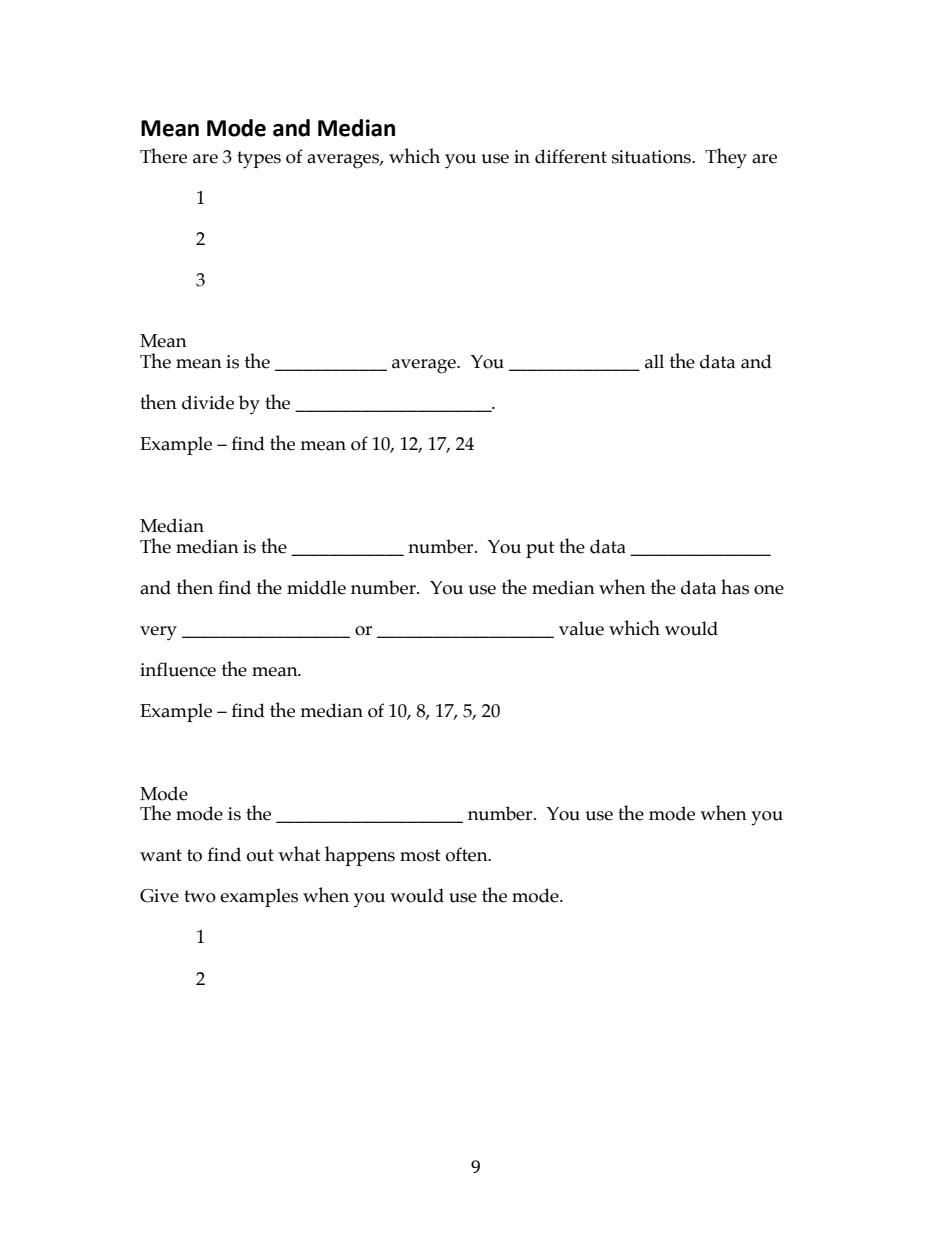 Image resolution: width=952 pixels, height=1233 pixels. Describe the element at coordinates (208, 402) in the page. I see `divide` at that location.
